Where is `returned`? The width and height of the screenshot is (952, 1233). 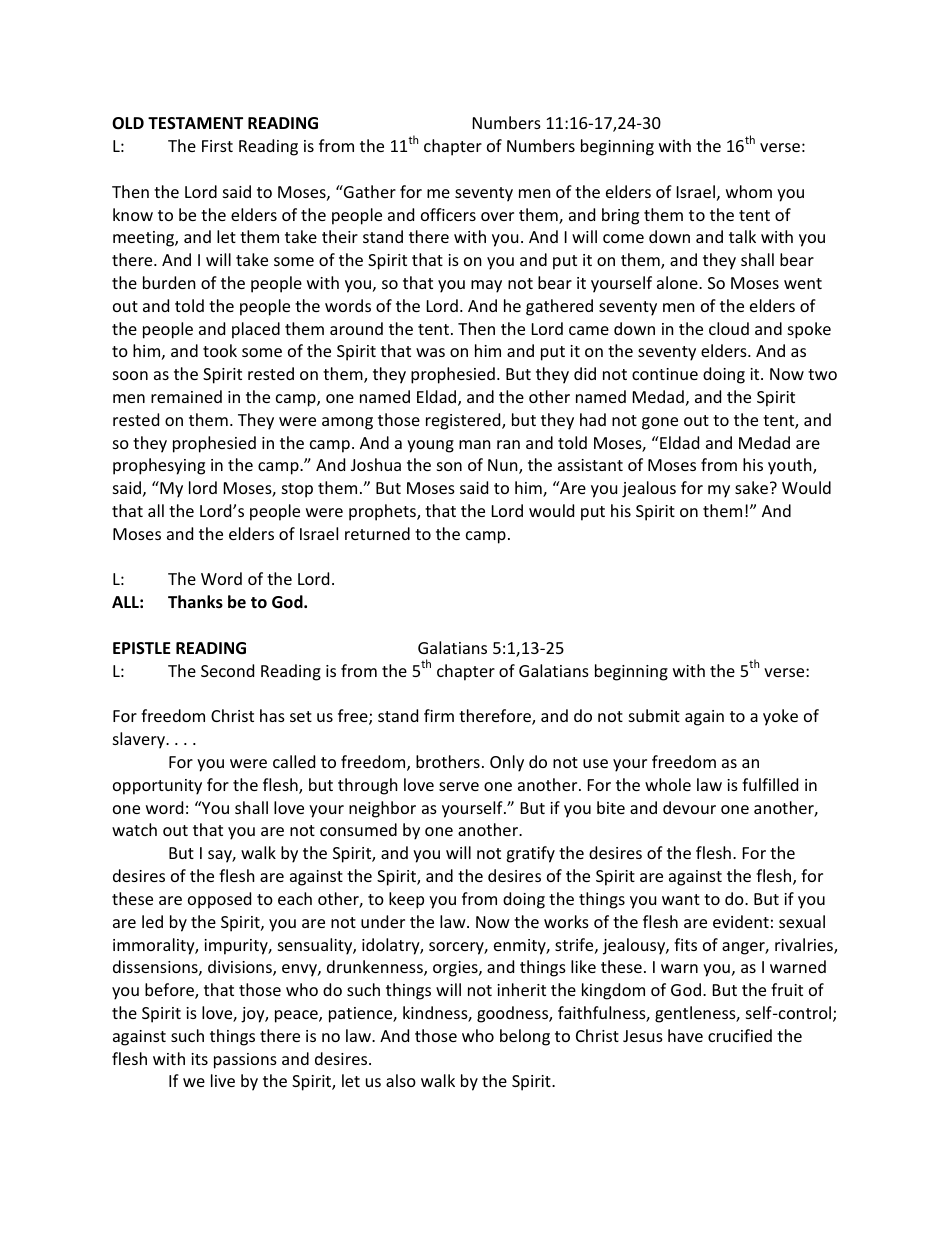 returned is located at coordinates (377, 533).
